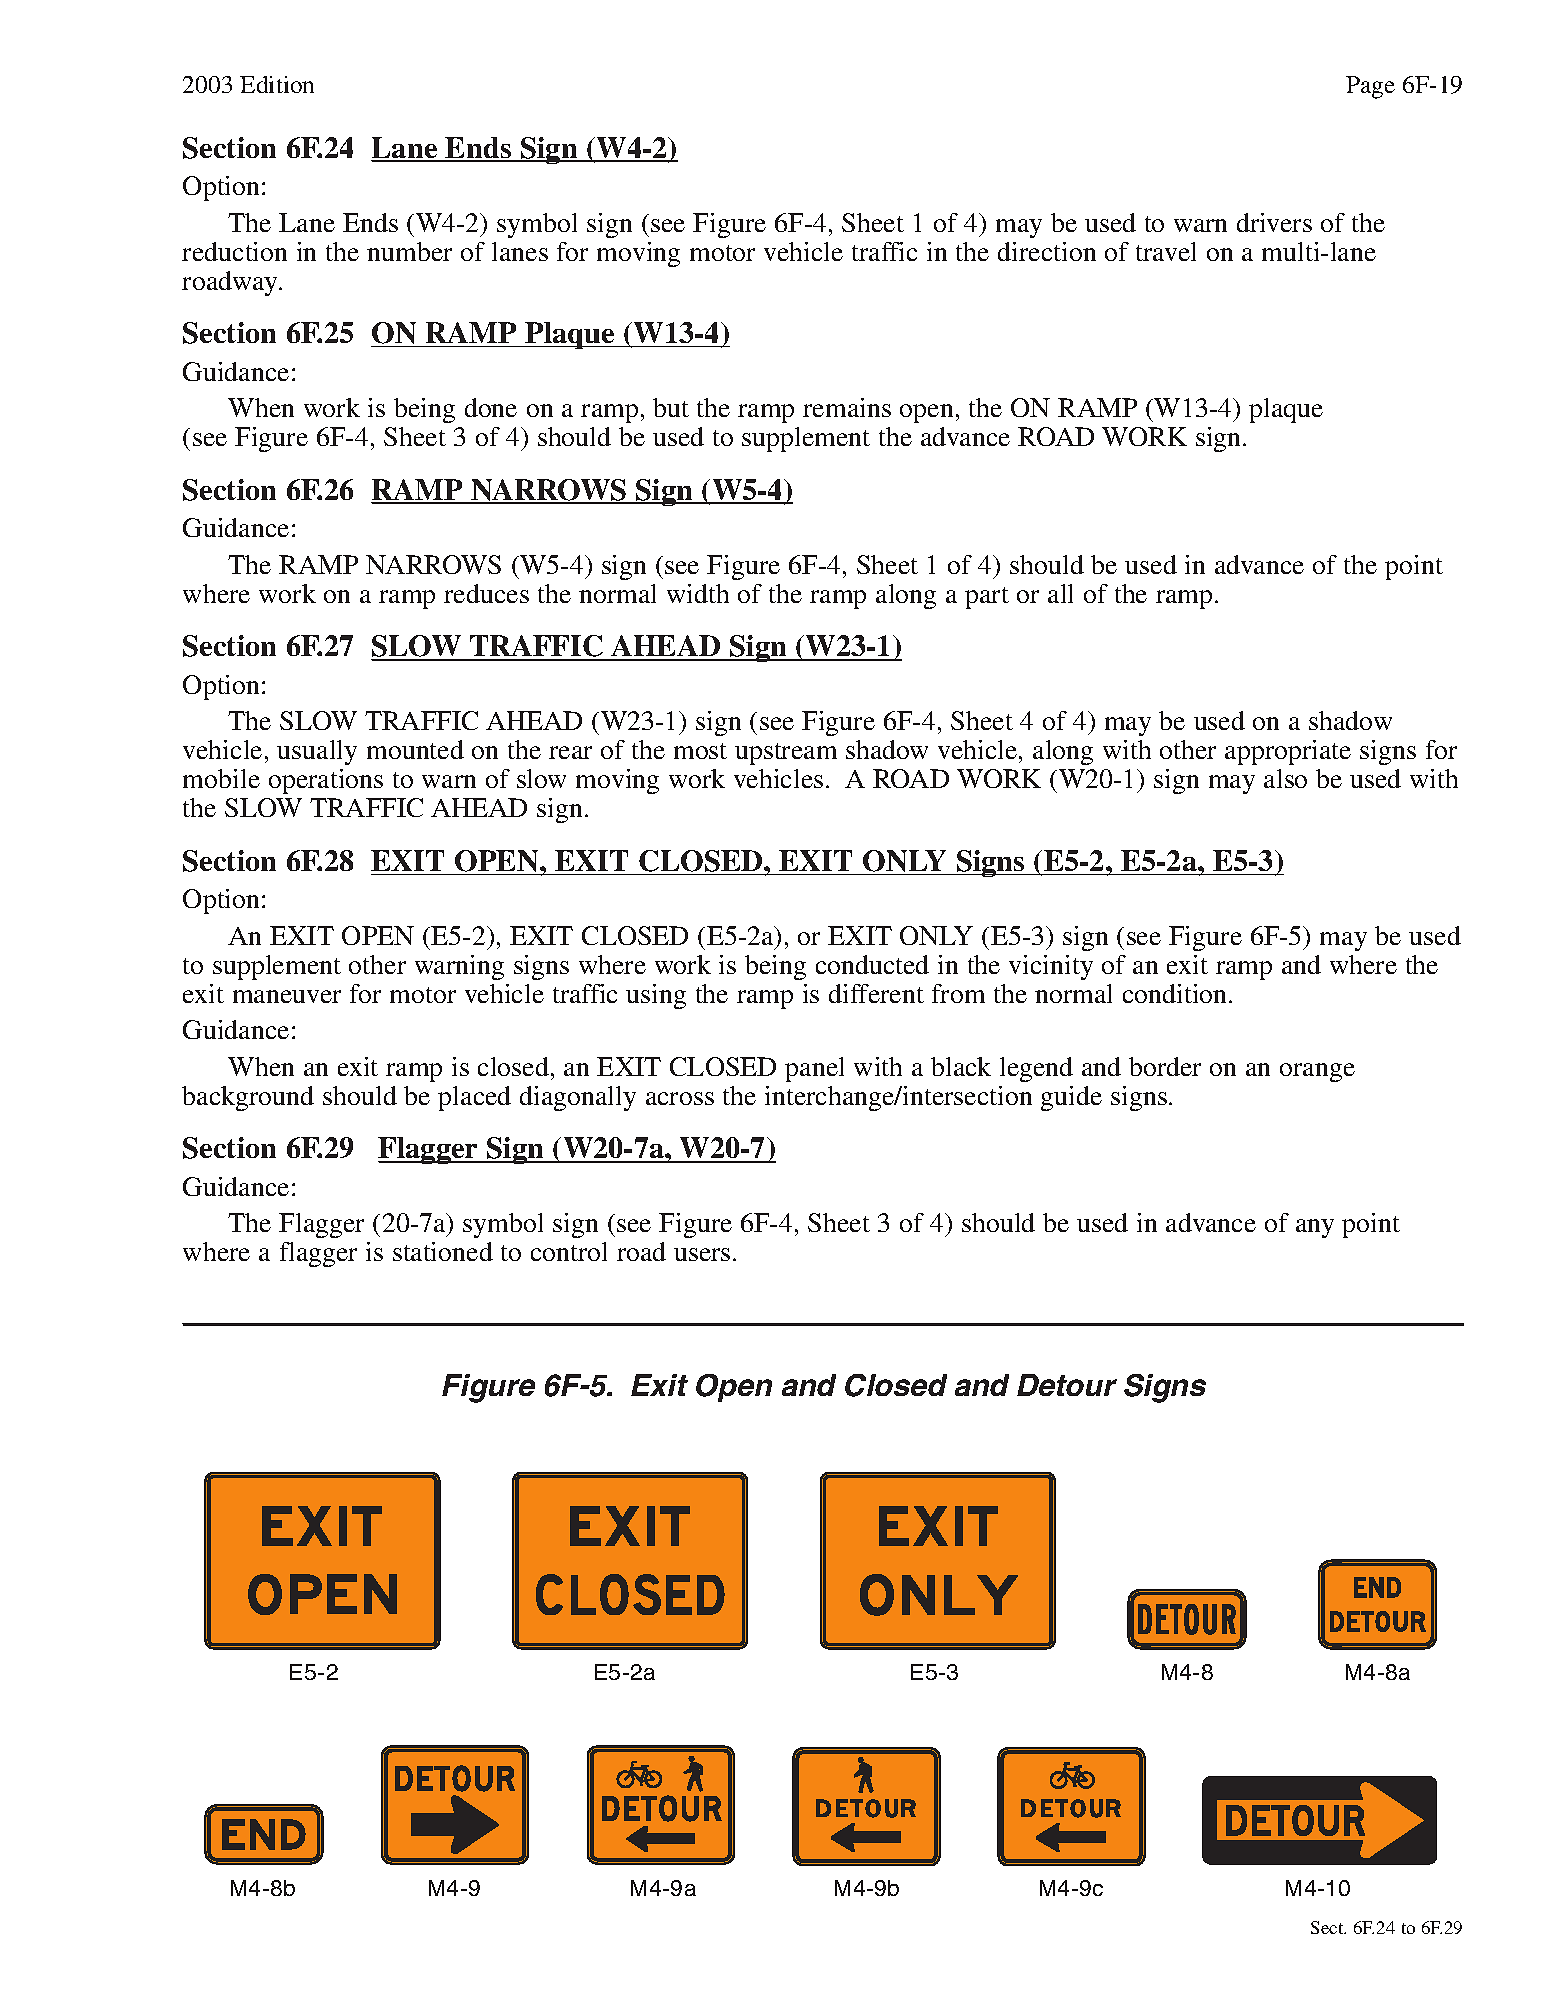  I want to click on upstream, so click(786, 754).
